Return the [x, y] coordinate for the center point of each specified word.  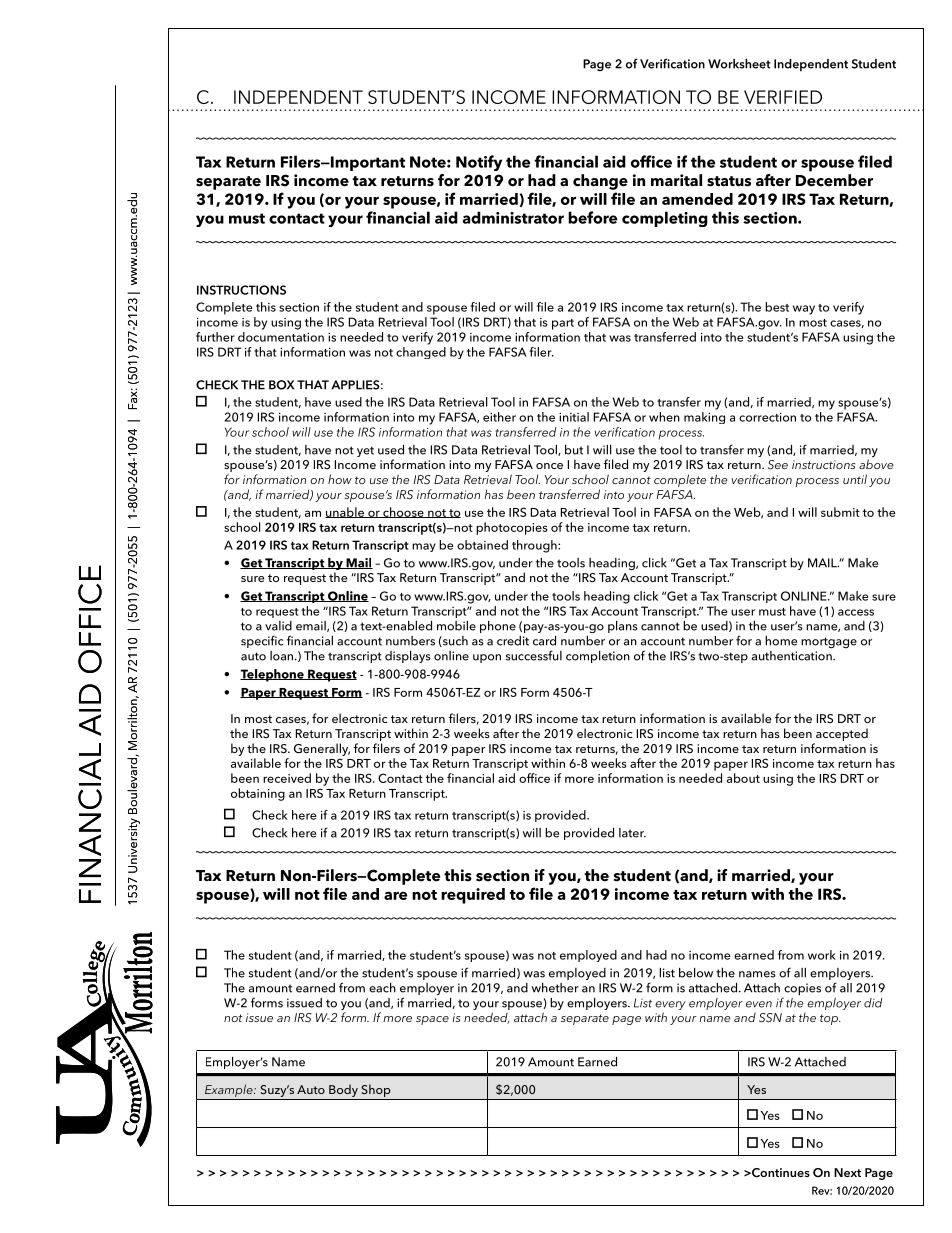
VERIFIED [783, 97]
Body [343, 1090]
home [781, 641]
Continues [780, 1173]
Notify [479, 163]
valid [278, 626]
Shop [376, 1090]
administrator [513, 217]
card [544, 641]
